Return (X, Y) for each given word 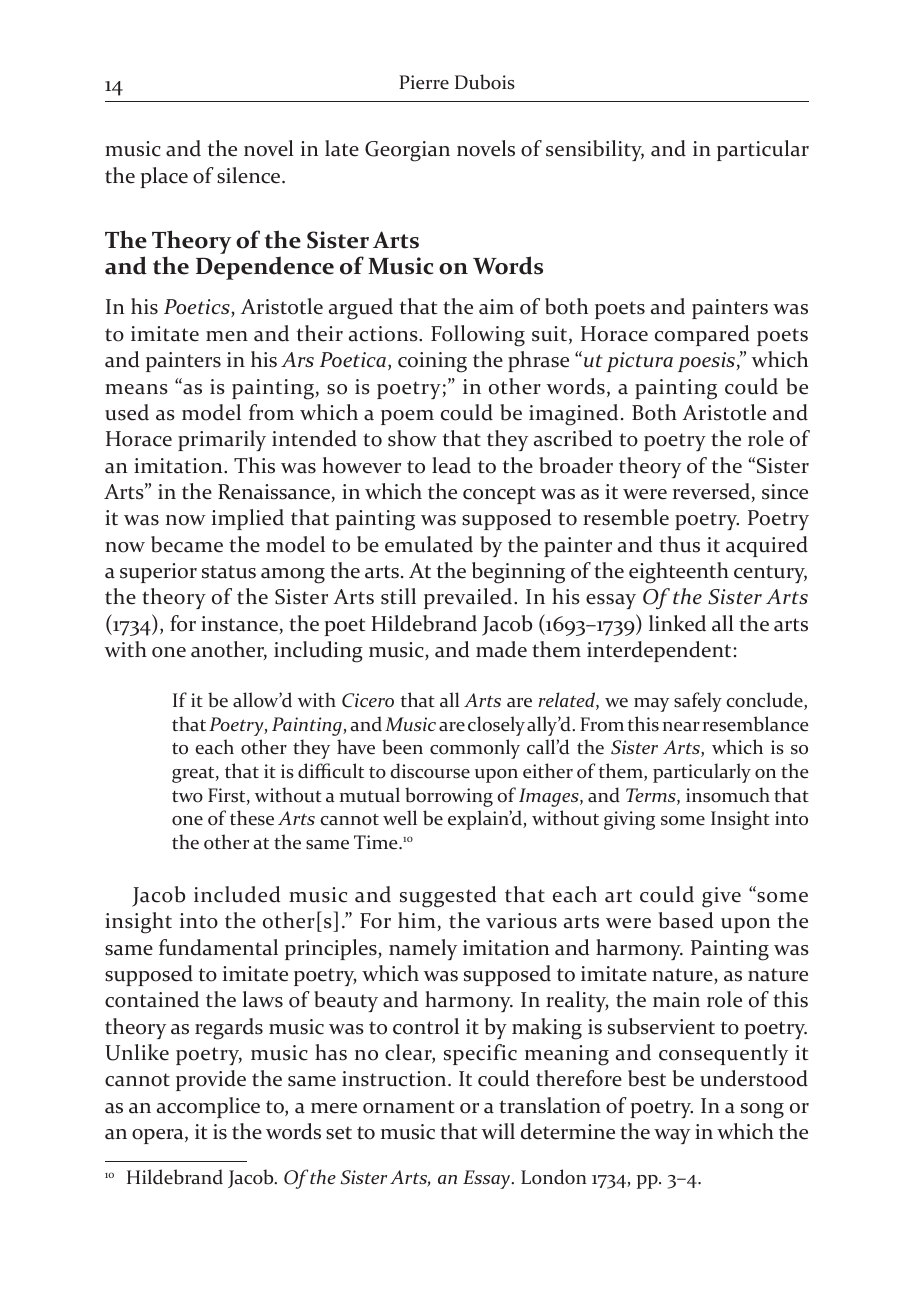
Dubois (485, 82)
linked (677, 623)
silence (250, 175)
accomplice (208, 1107)
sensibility (595, 150)
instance (239, 624)
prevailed (468, 598)
